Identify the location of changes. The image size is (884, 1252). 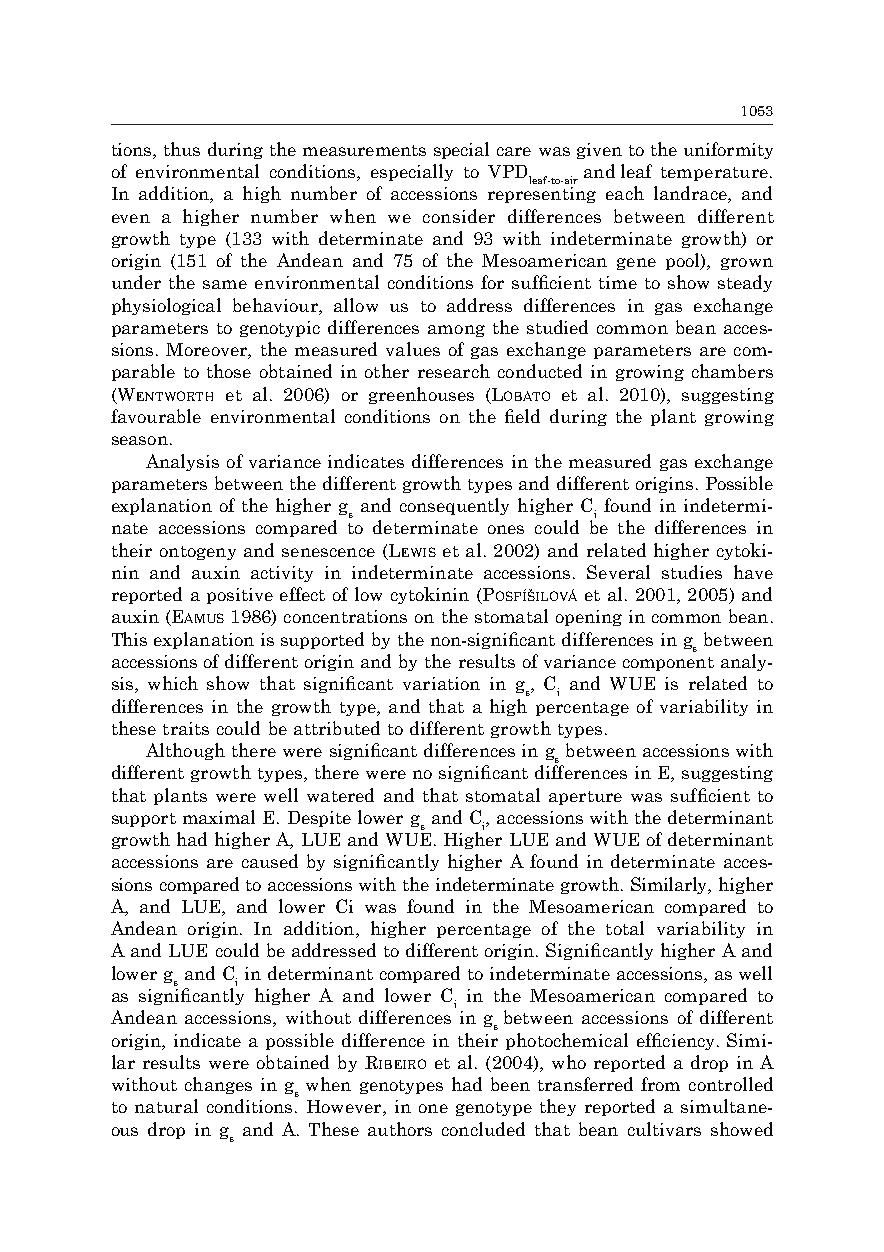
(218, 1085).
